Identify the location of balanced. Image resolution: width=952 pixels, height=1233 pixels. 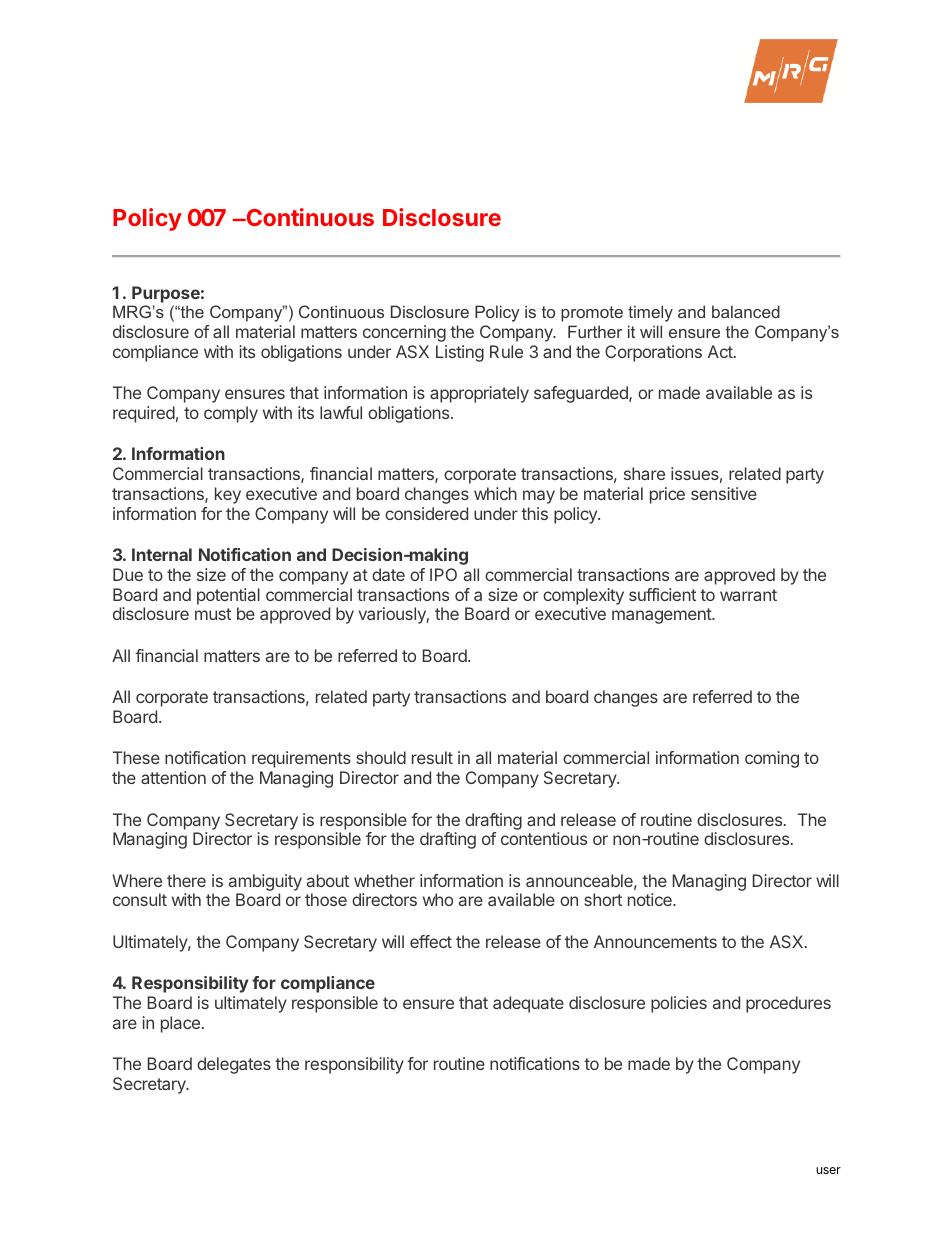
(746, 311).
